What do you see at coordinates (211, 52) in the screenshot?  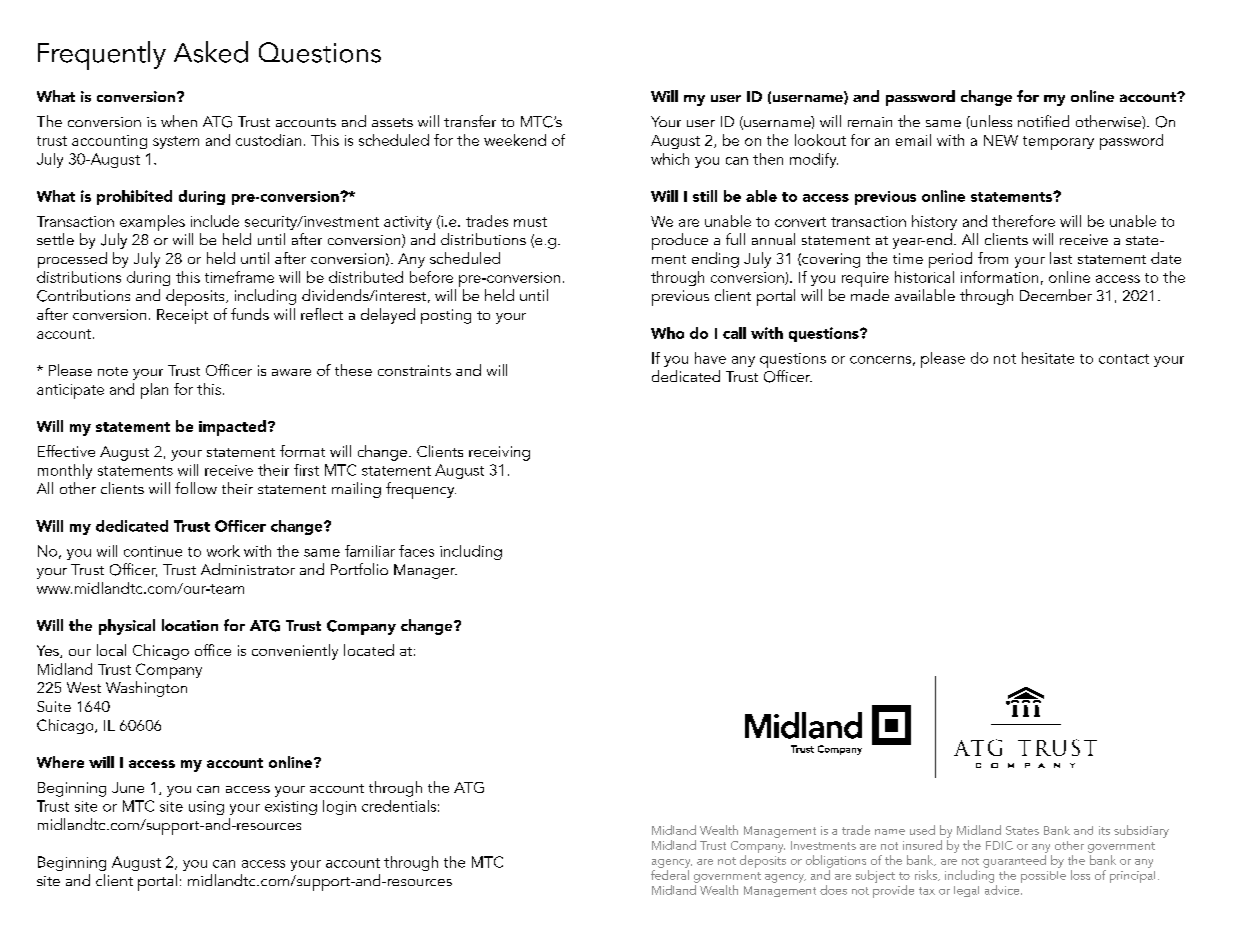 I see `Asked` at bounding box center [211, 52].
